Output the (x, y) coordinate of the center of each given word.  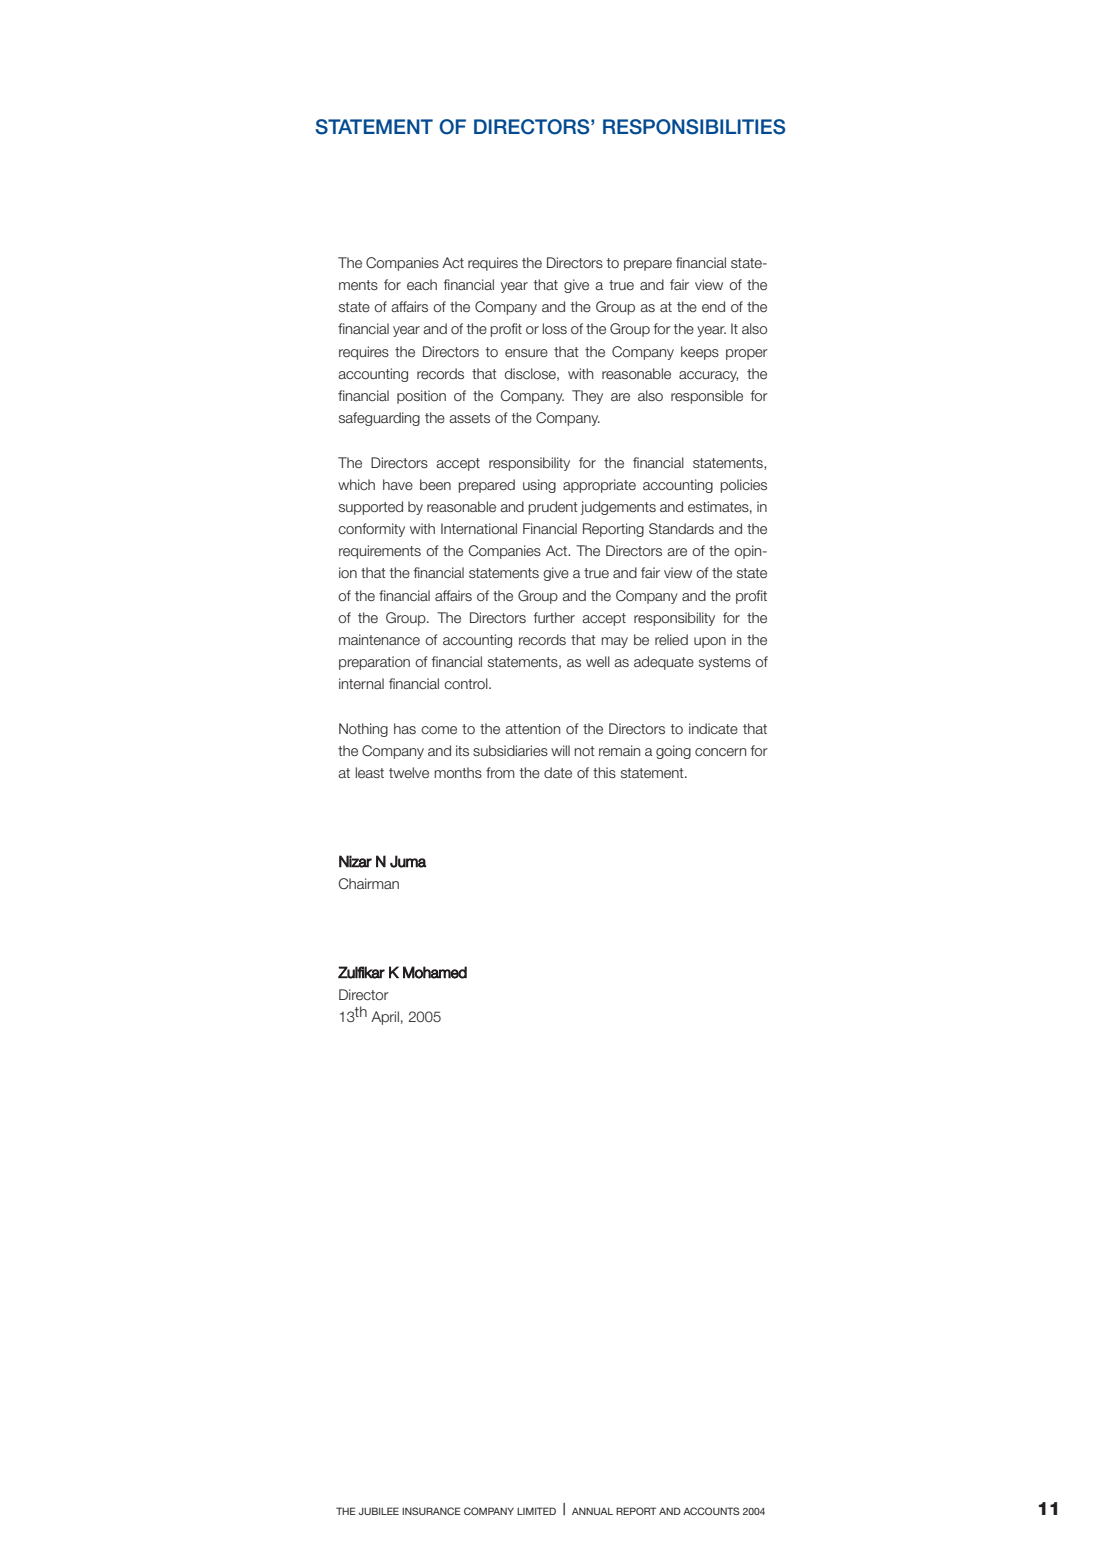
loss (555, 328)
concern (720, 752)
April (385, 1018)
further (554, 617)
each (422, 284)
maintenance (379, 639)
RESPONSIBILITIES (694, 127)
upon (710, 642)
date (558, 772)
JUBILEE (379, 1511)
